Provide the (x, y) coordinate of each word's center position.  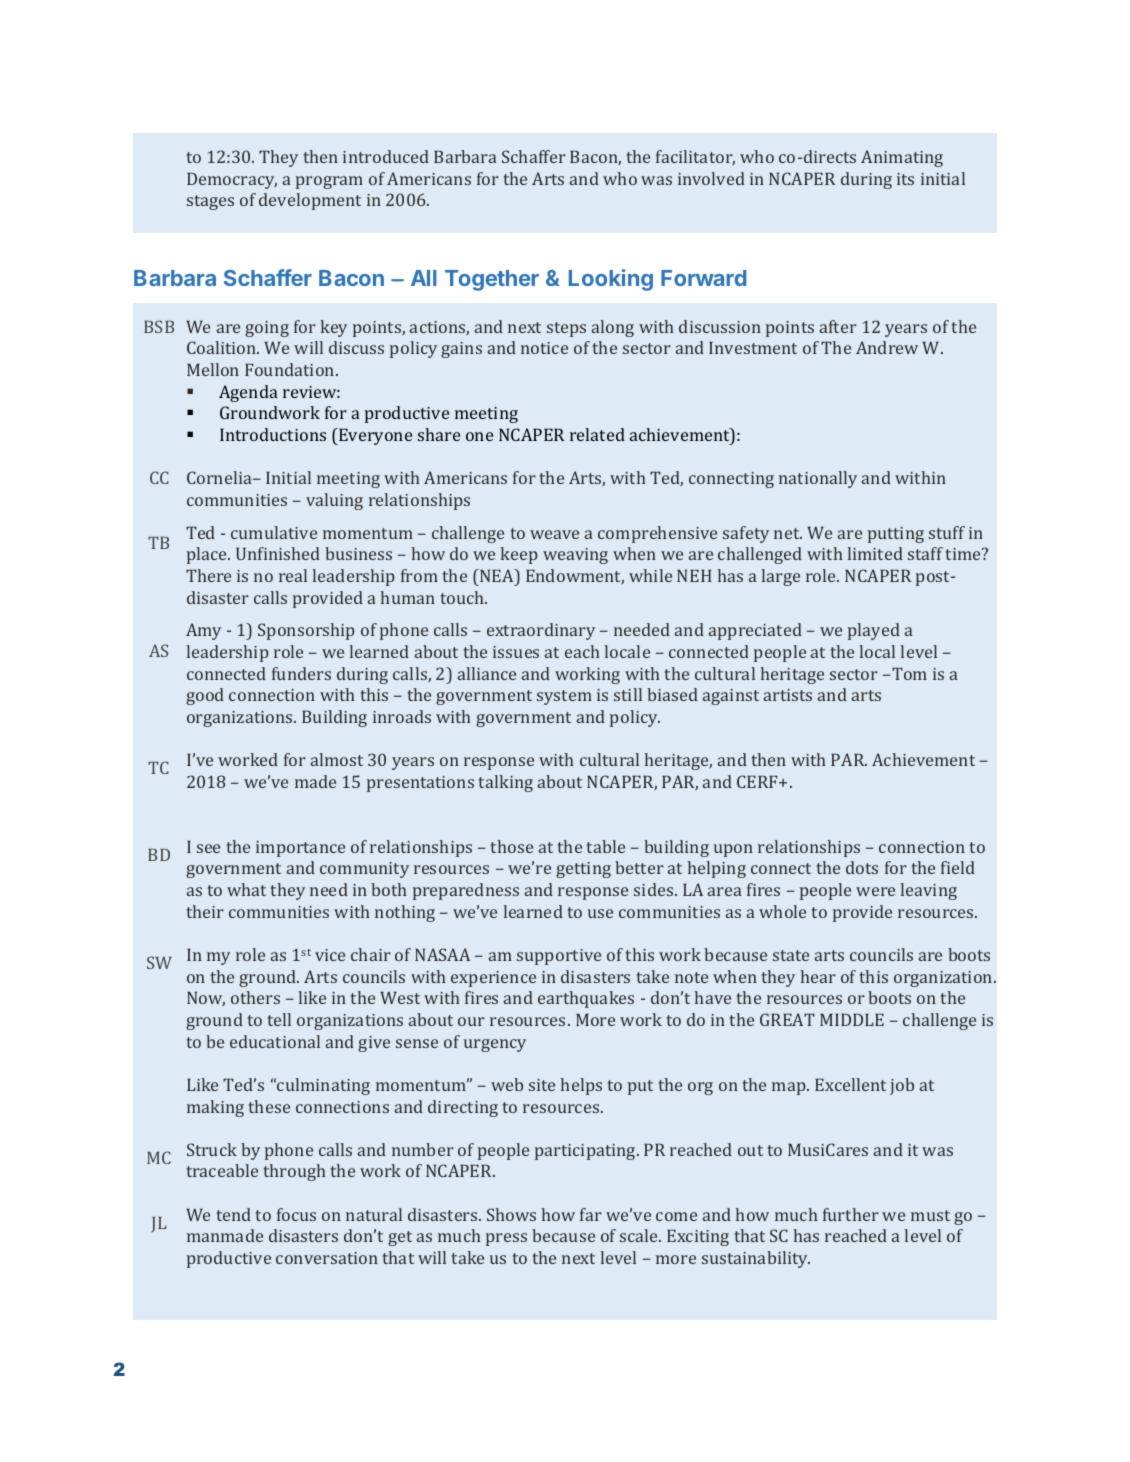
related (597, 434)
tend (234, 1214)
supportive (559, 957)
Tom (908, 673)
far (591, 1214)
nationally (818, 479)
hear (818, 976)
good (205, 696)
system (564, 697)
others (255, 997)
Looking (611, 280)
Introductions (273, 434)
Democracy (232, 180)
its (905, 179)
